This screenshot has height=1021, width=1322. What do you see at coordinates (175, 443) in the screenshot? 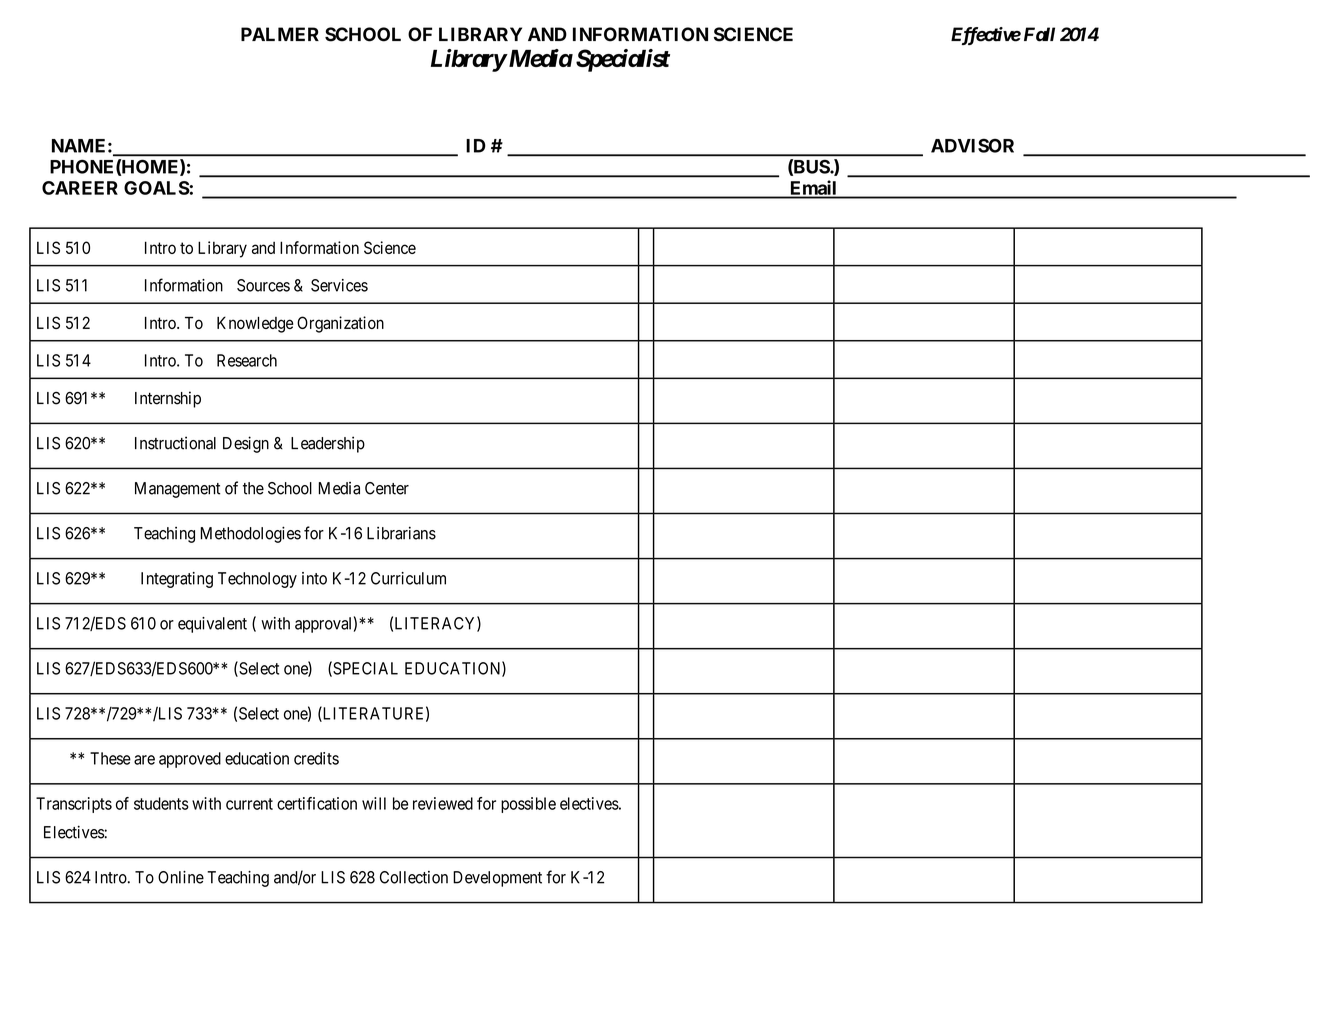
I see `Instructional` at bounding box center [175, 443].
